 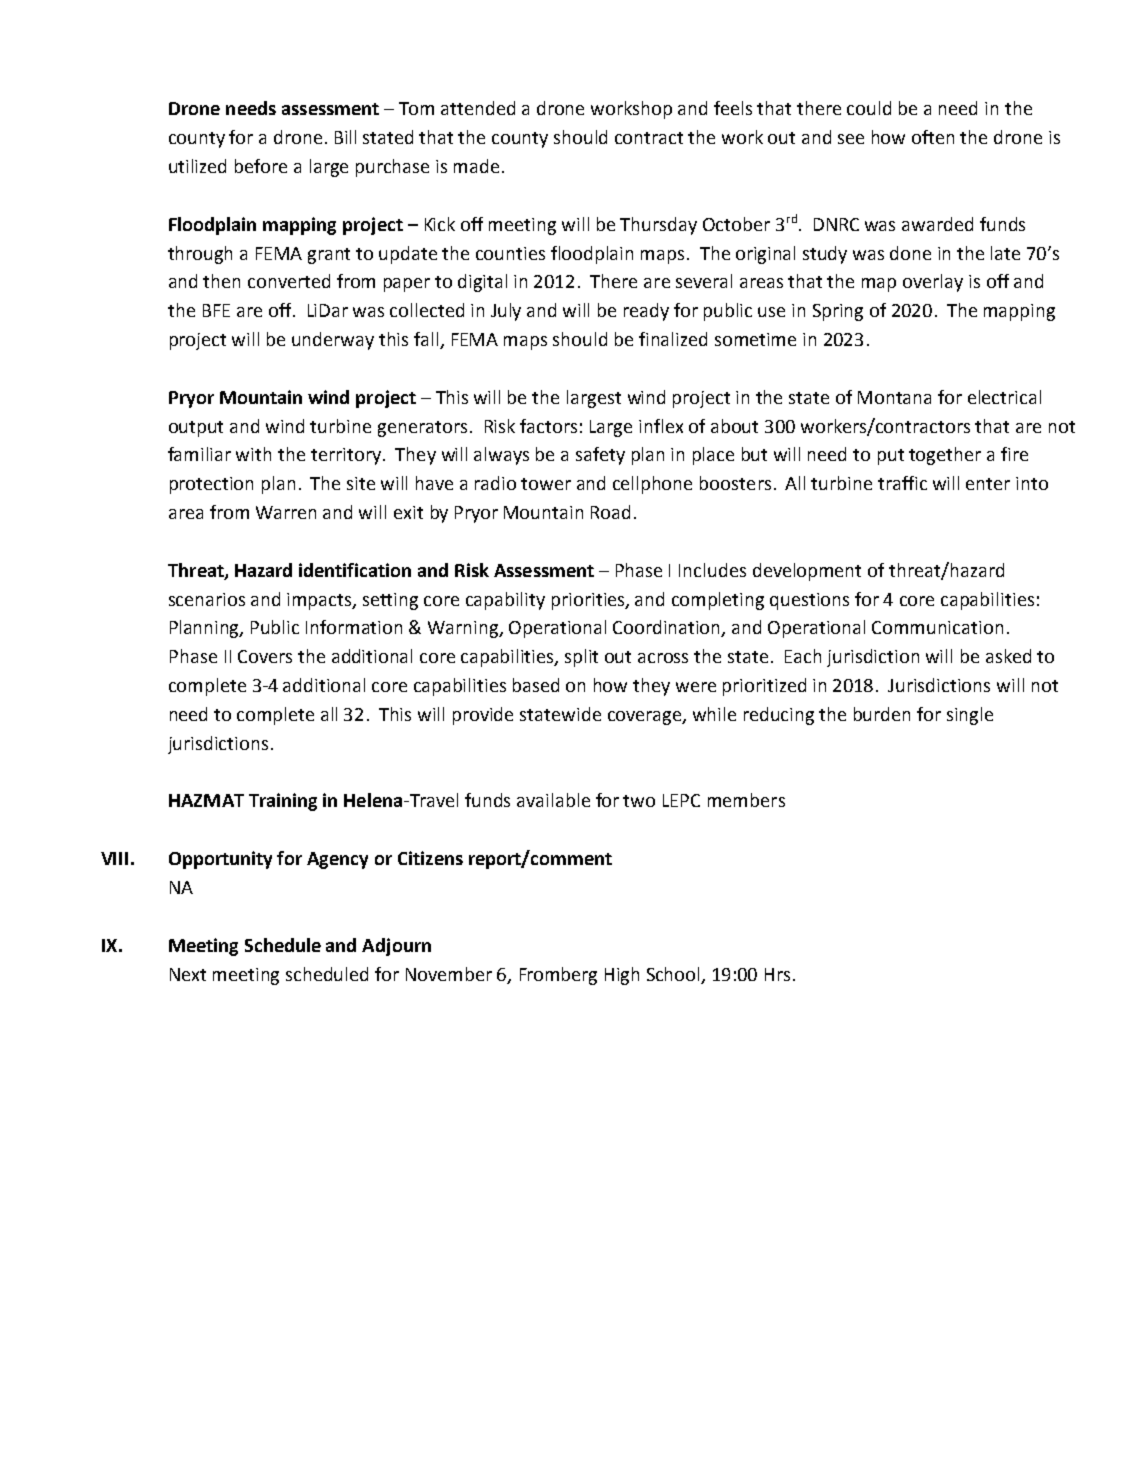 I want to click on output, so click(x=196, y=429).
